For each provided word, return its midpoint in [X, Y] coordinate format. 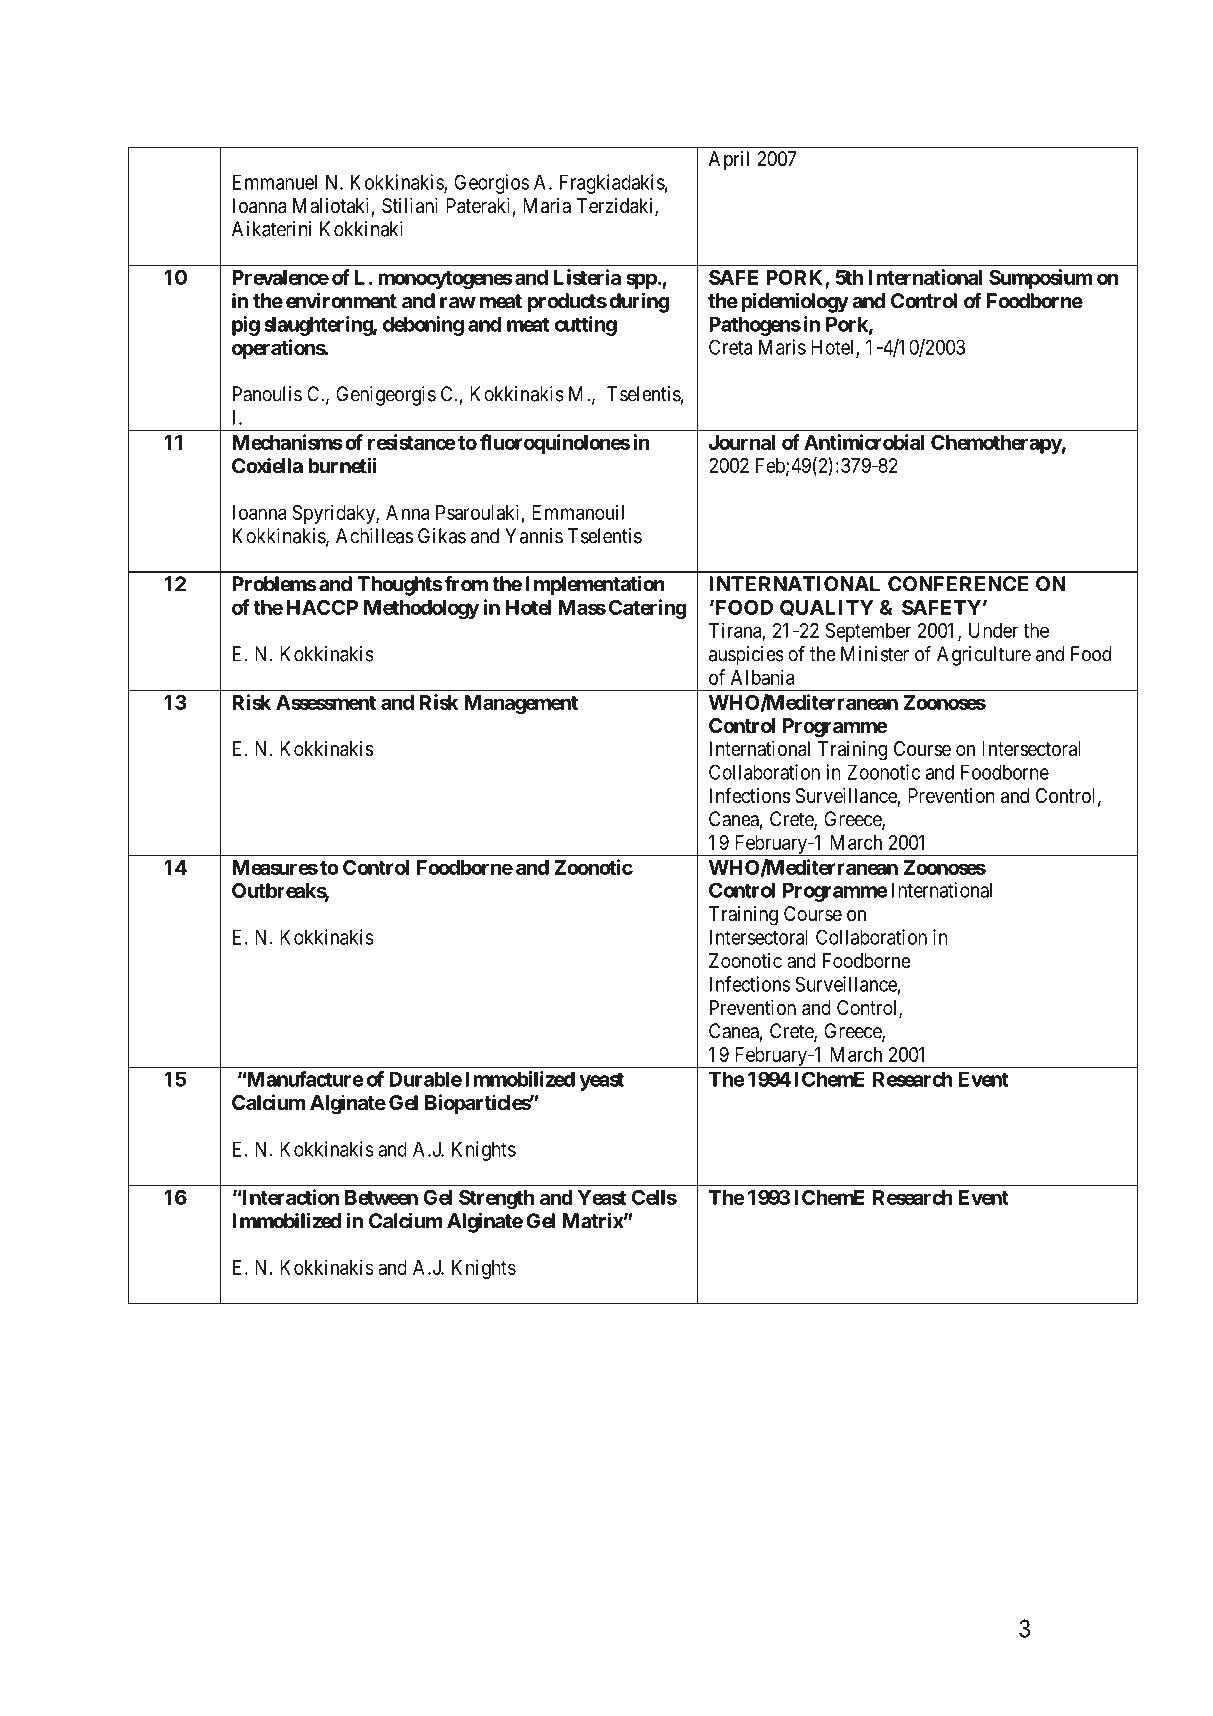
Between [381, 1197]
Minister [875, 654]
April [729, 160]
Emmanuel [275, 182]
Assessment [326, 702]
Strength [496, 1199]
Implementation [595, 585]
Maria [547, 206]
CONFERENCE [958, 584]
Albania [763, 677]
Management [521, 704]
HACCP [322, 607]
